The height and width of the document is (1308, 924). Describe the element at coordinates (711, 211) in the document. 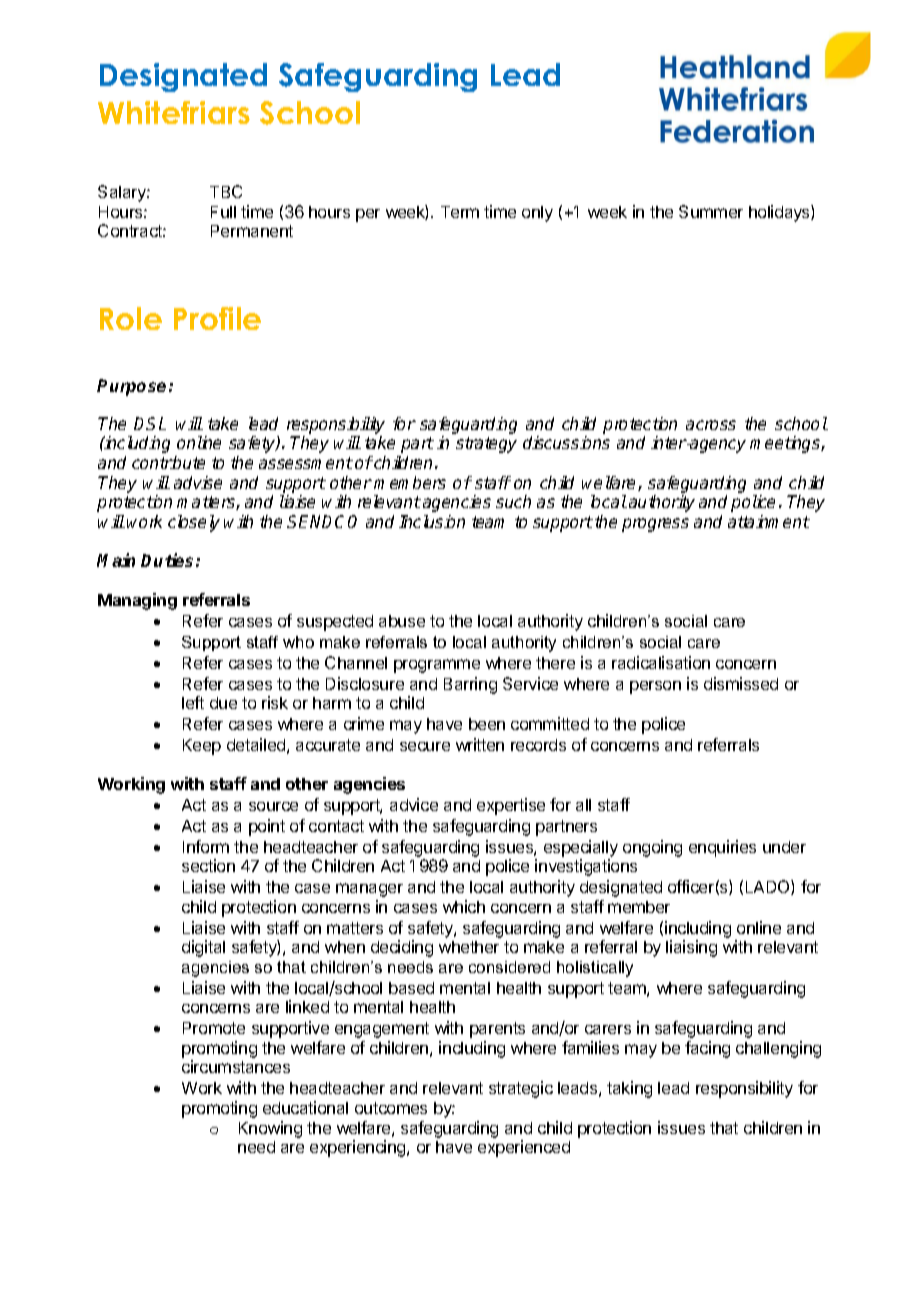

I see `Summer` at that location.
